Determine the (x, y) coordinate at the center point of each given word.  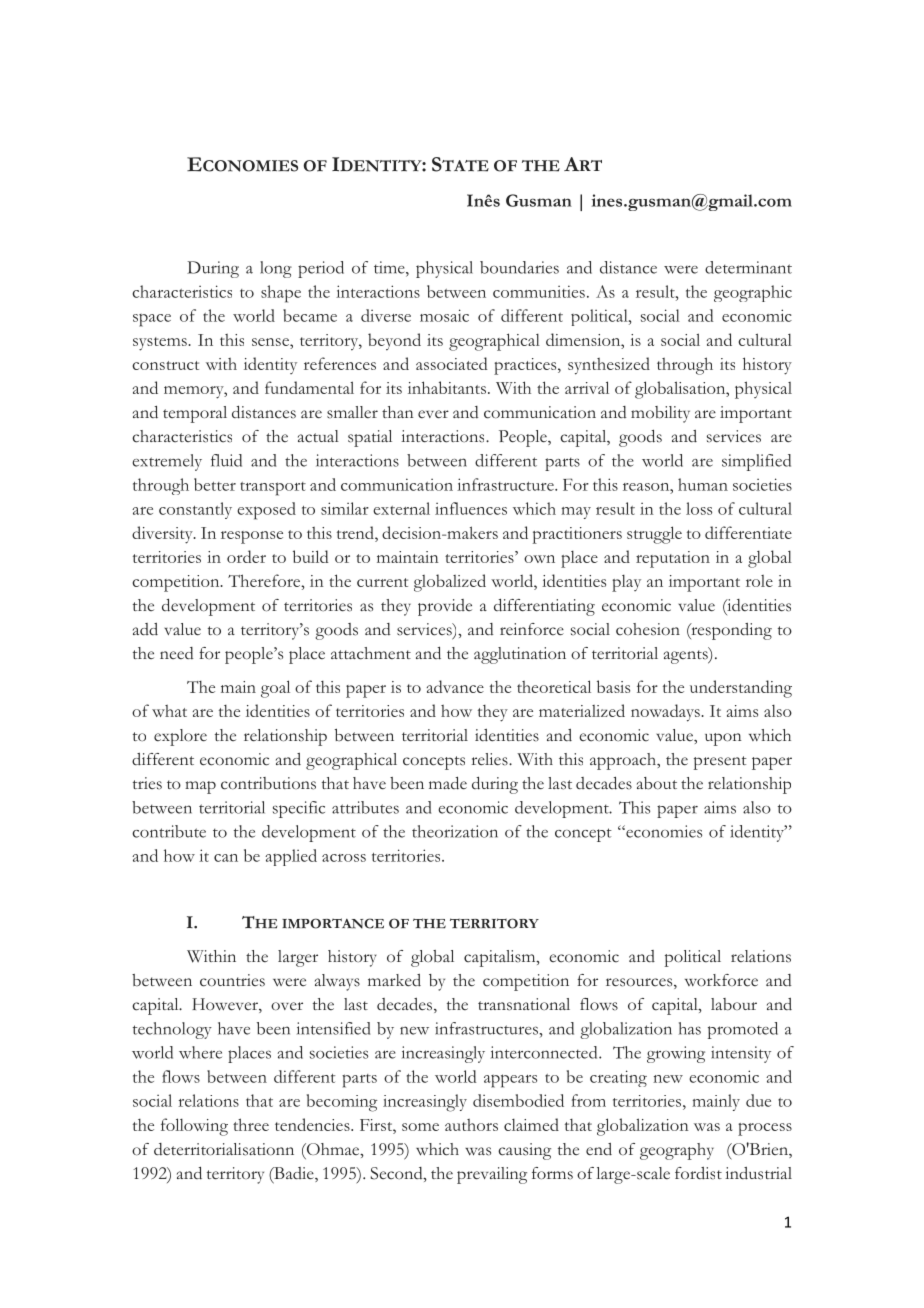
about (657, 783)
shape (281, 294)
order (246, 556)
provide (445, 607)
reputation (673, 559)
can (226, 858)
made (448, 783)
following (194, 1127)
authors (471, 1125)
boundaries (519, 267)
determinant (748, 267)
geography (677, 1151)
